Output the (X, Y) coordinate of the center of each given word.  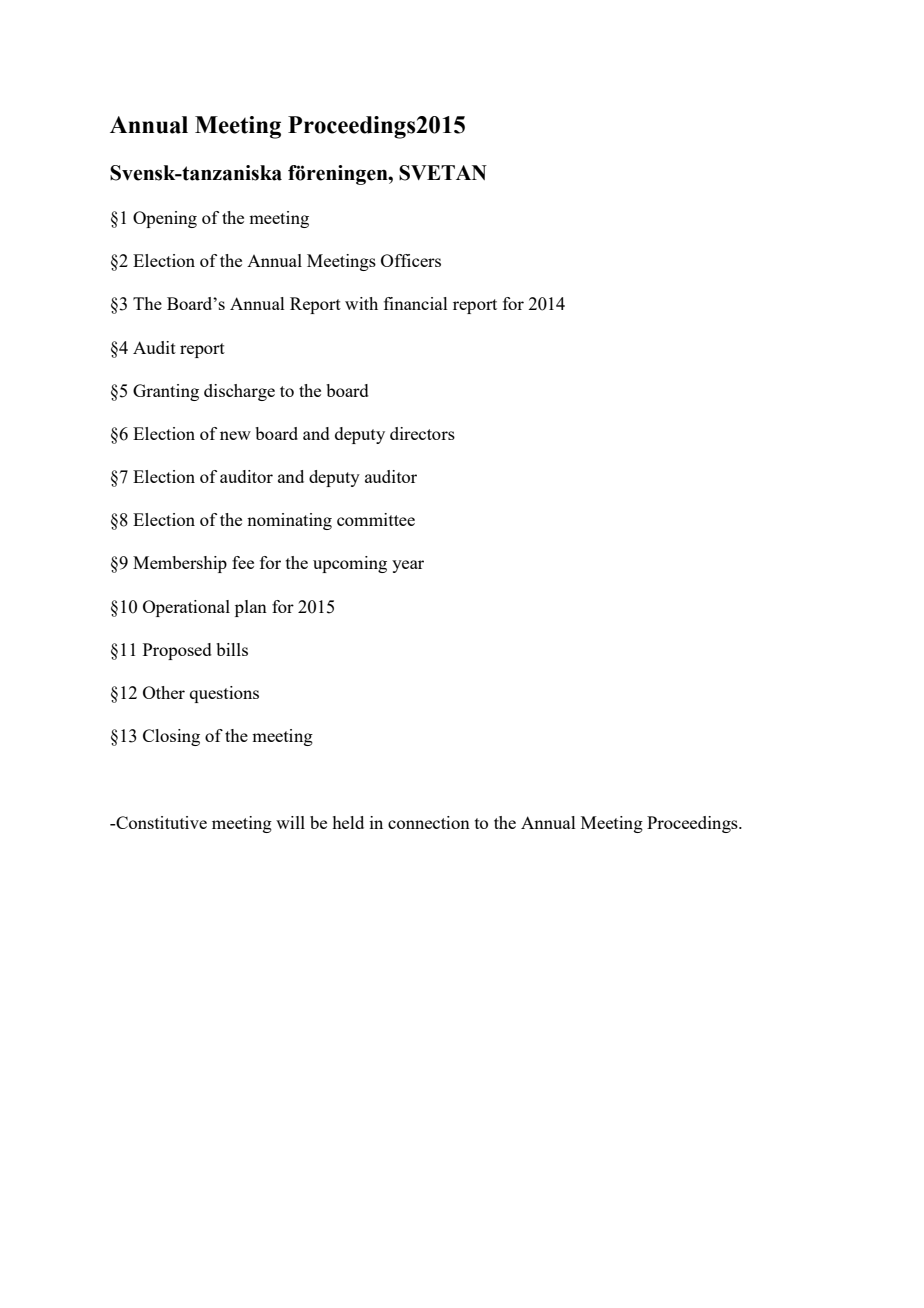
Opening (165, 219)
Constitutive (160, 822)
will (290, 822)
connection (429, 822)
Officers (411, 260)
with (361, 303)
